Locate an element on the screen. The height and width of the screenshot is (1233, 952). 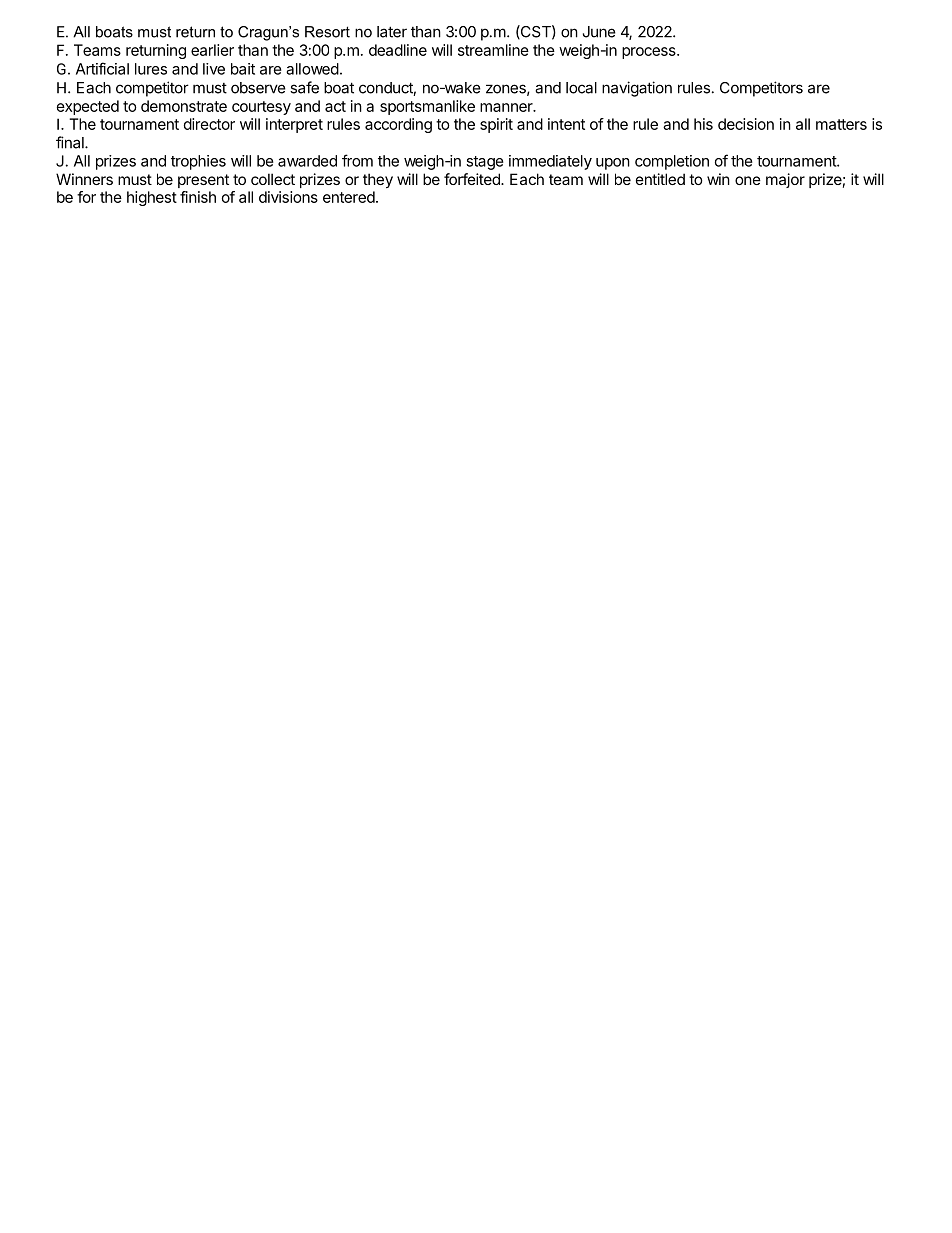
entered is located at coordinates (349, 197).
